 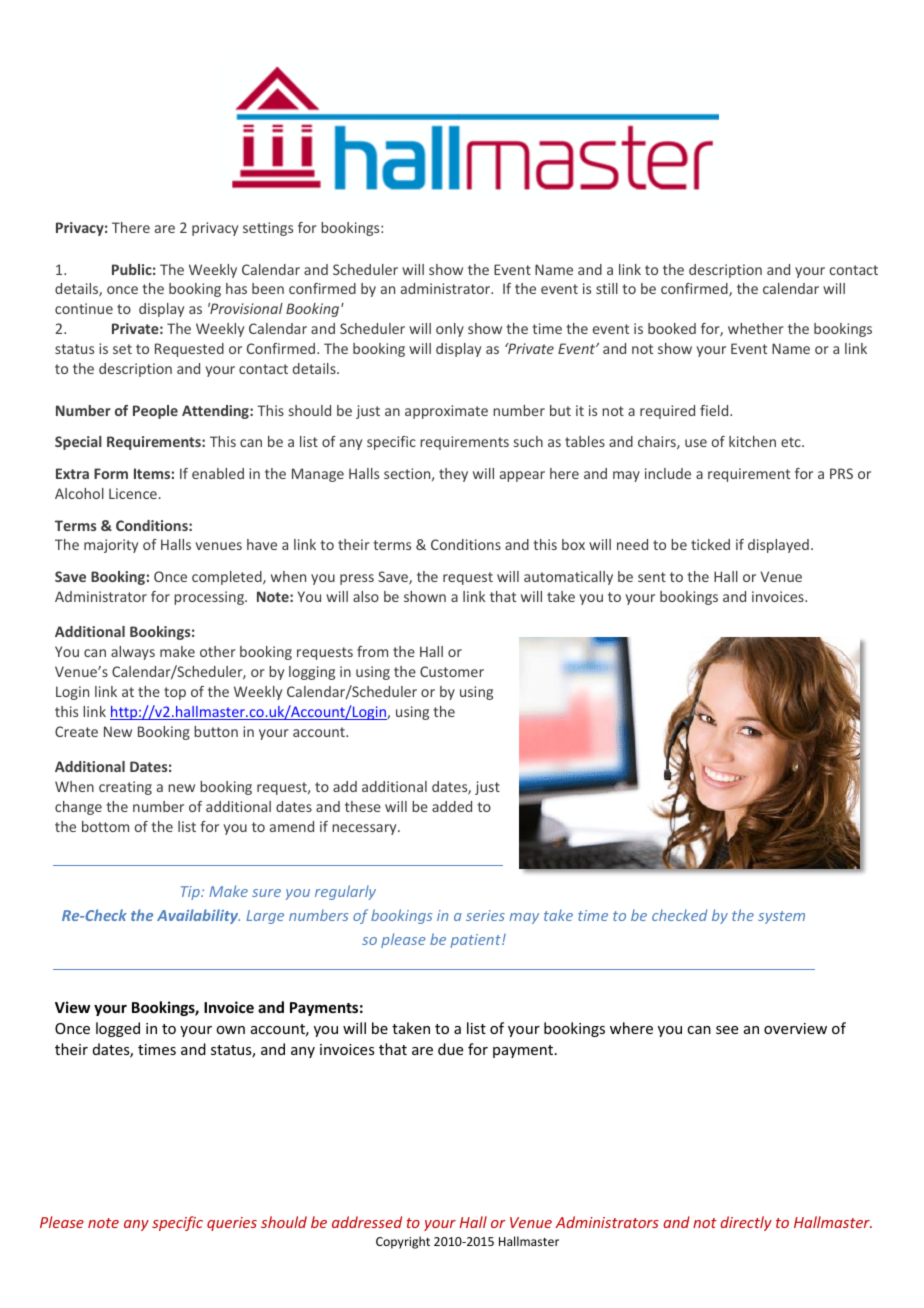 What do you see at coordinates (450, 330) in the screenshot?
I see `only` at bounding box center [450, 330].
